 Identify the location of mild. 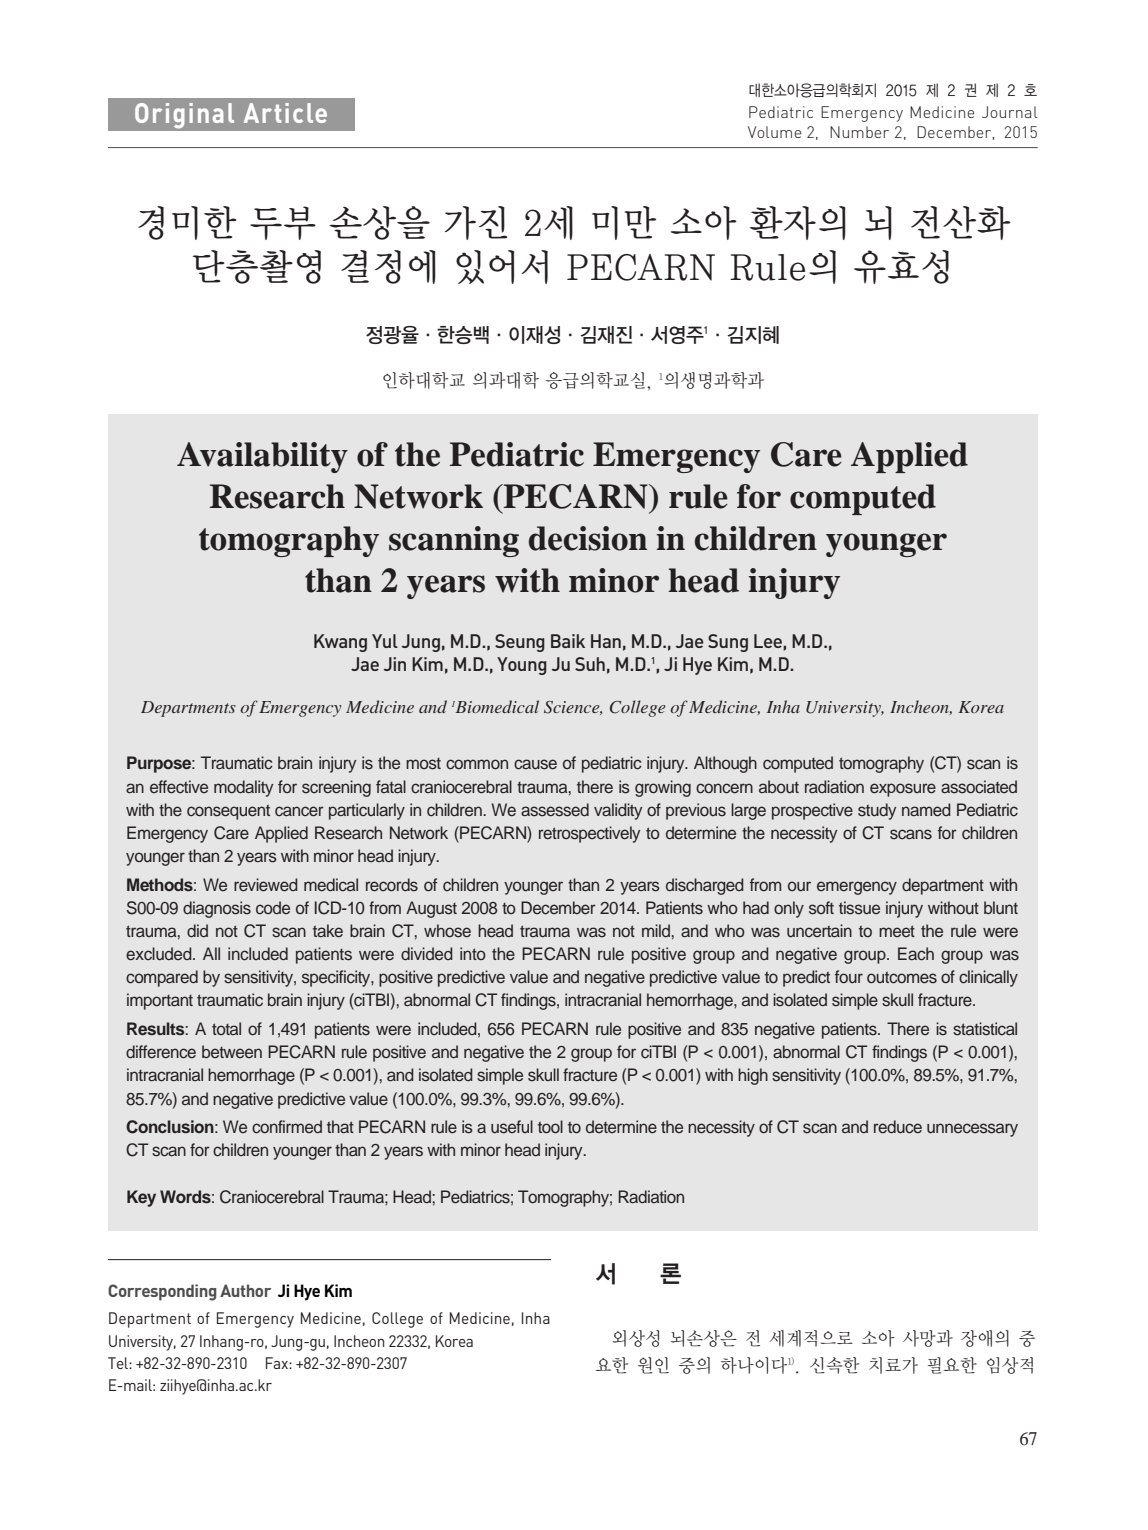
(657, 930).
